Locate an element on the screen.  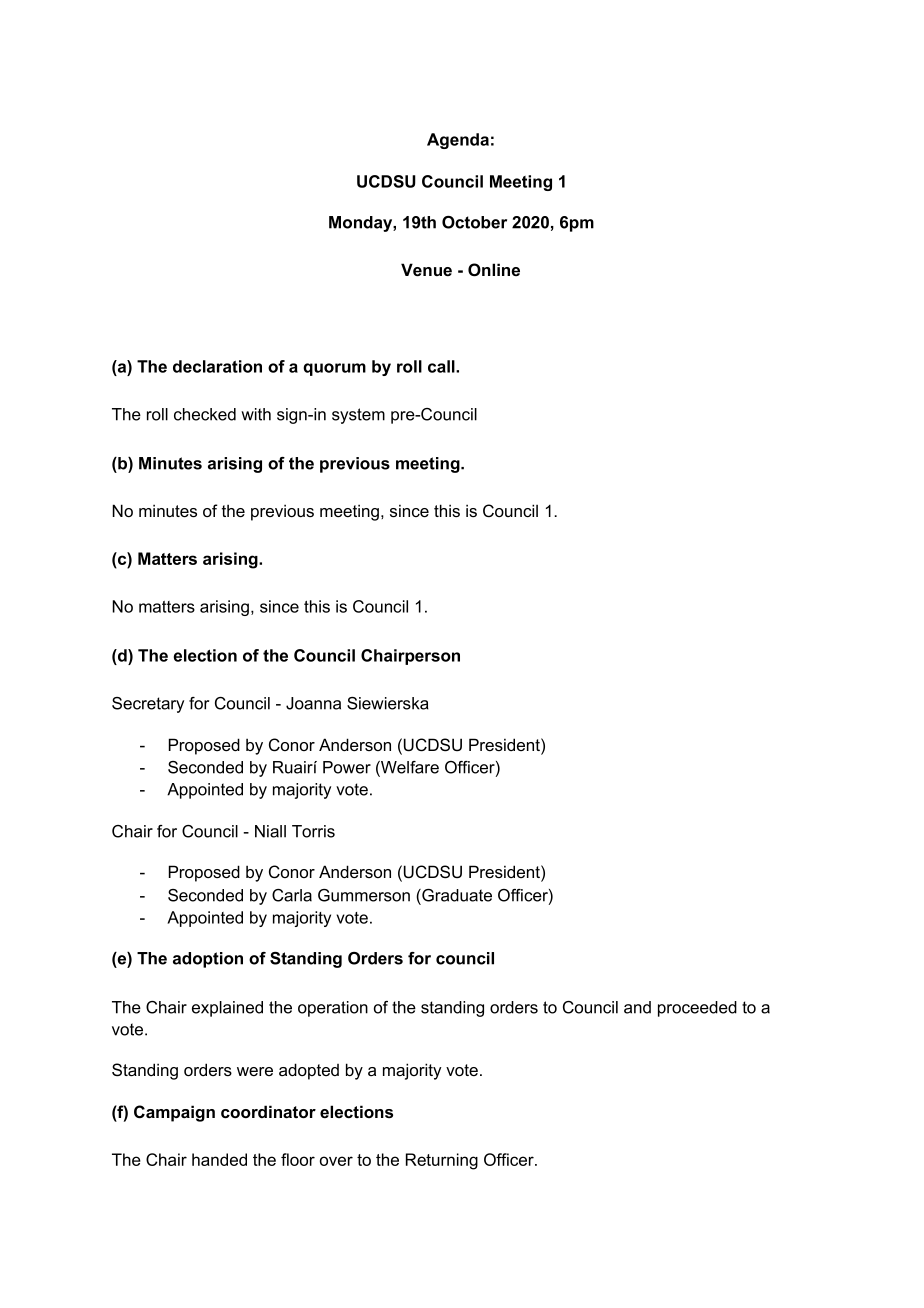
Graduate is located at coordinates (456, 895).
